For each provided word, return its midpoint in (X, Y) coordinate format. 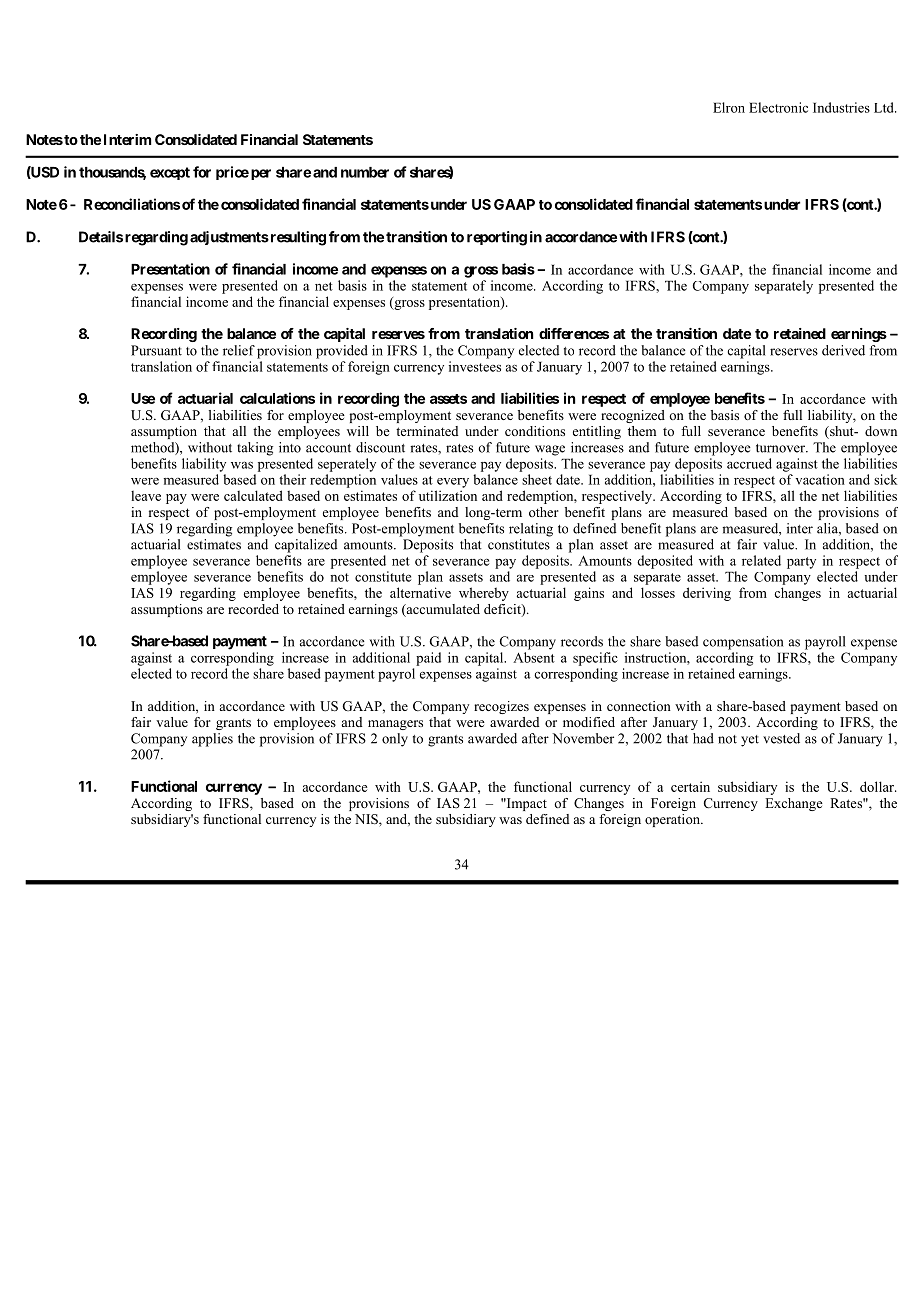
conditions (535, 431)
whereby (484, 594)
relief (239, 350)
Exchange (794, 804)
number (365, 172)
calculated (253, 495)
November (583, 738)
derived (843, 350)
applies (212, 740)
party (801, 563)
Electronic (778, 107)
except (170, 173)
